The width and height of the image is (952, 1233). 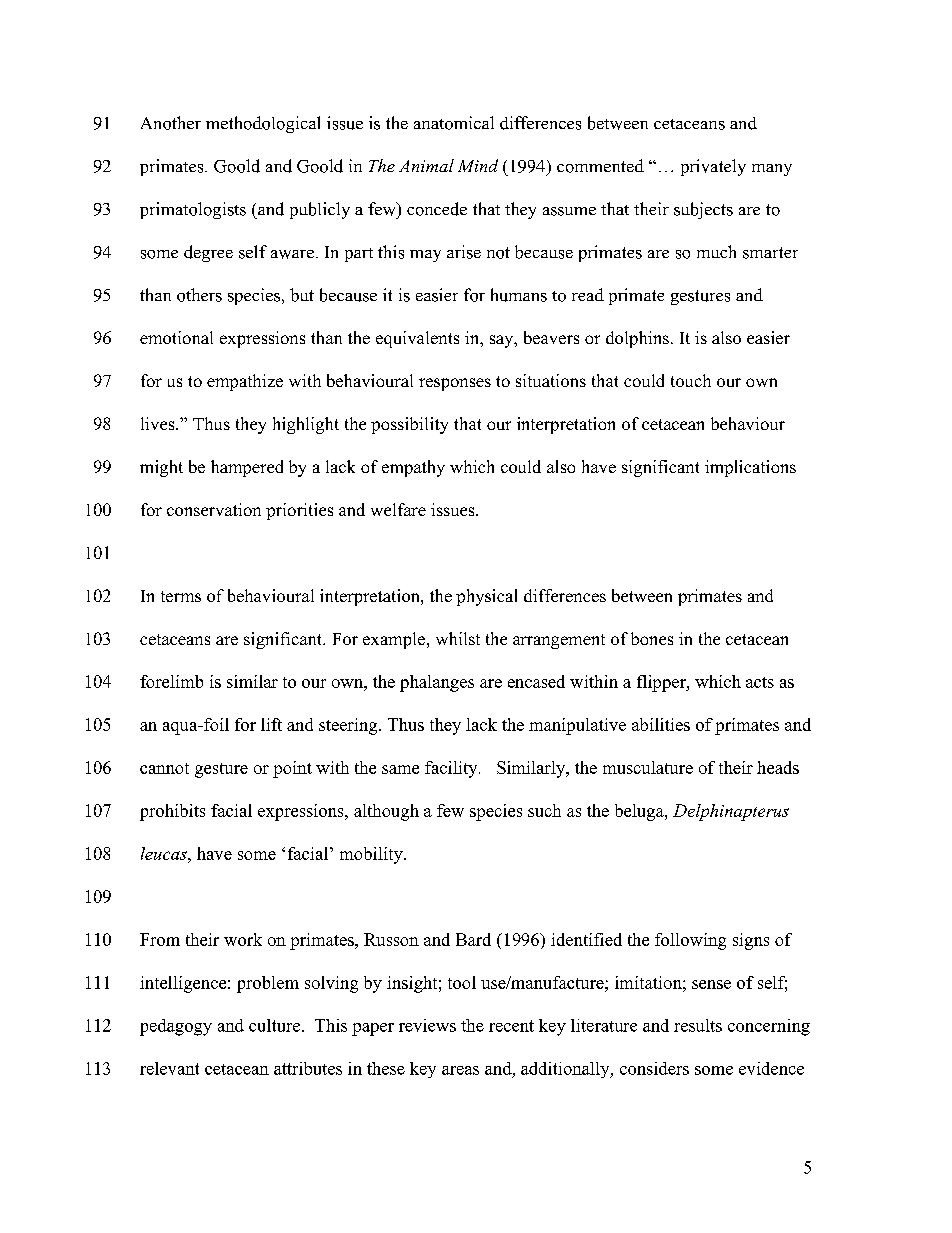 I want to click on privately, so click(x=713, y=167).
